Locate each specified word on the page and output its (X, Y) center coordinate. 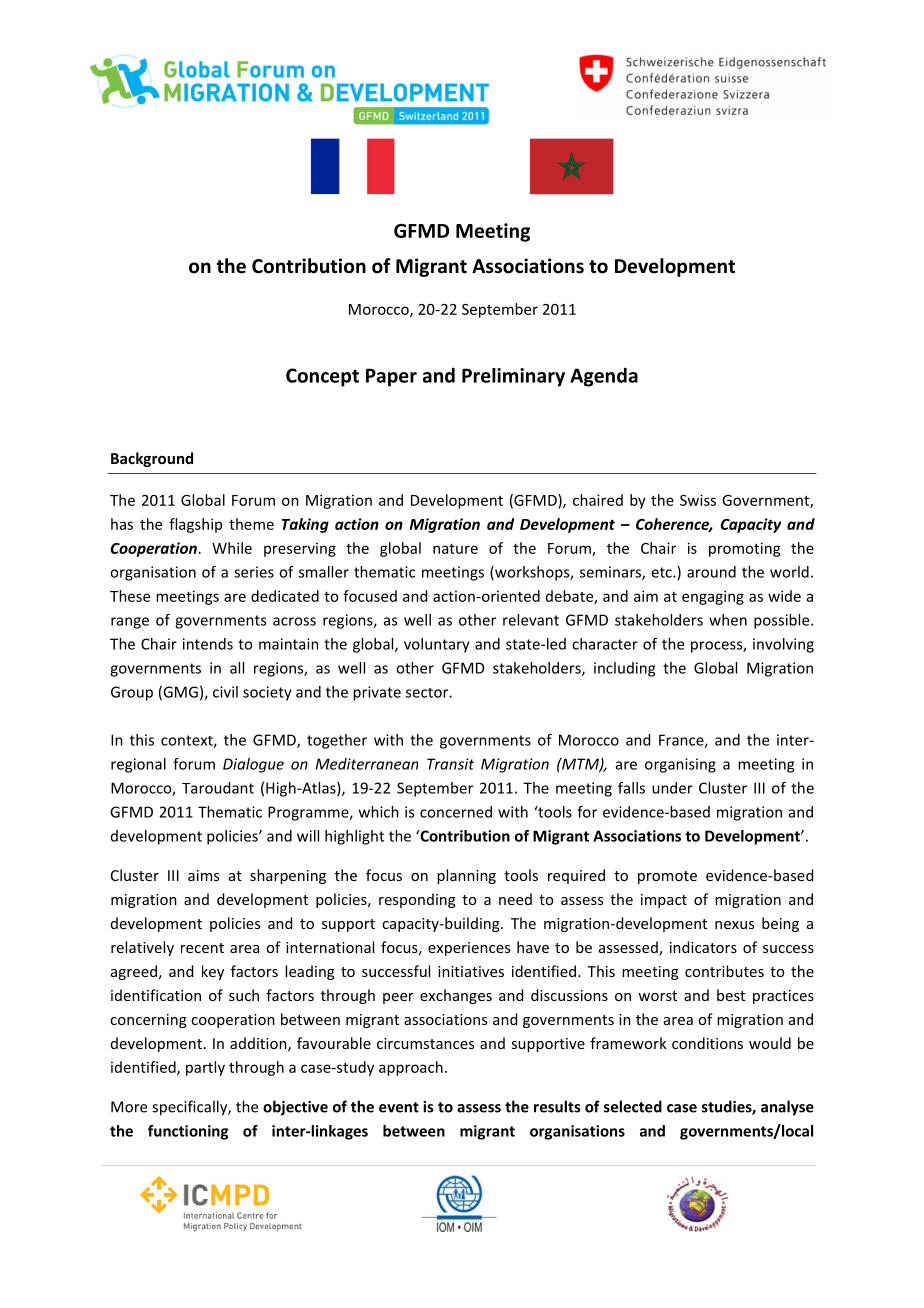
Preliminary (513, 377)
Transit (450, 764)
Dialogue (253, 765)
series (254, 572)
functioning (188, 1132)
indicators (703, 947)
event (399, 1107)
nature (455, 548)
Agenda (604, 377)
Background (152, 459)
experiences (469, 949)
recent (202, 948)
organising (680, 765)
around (711, 572)
